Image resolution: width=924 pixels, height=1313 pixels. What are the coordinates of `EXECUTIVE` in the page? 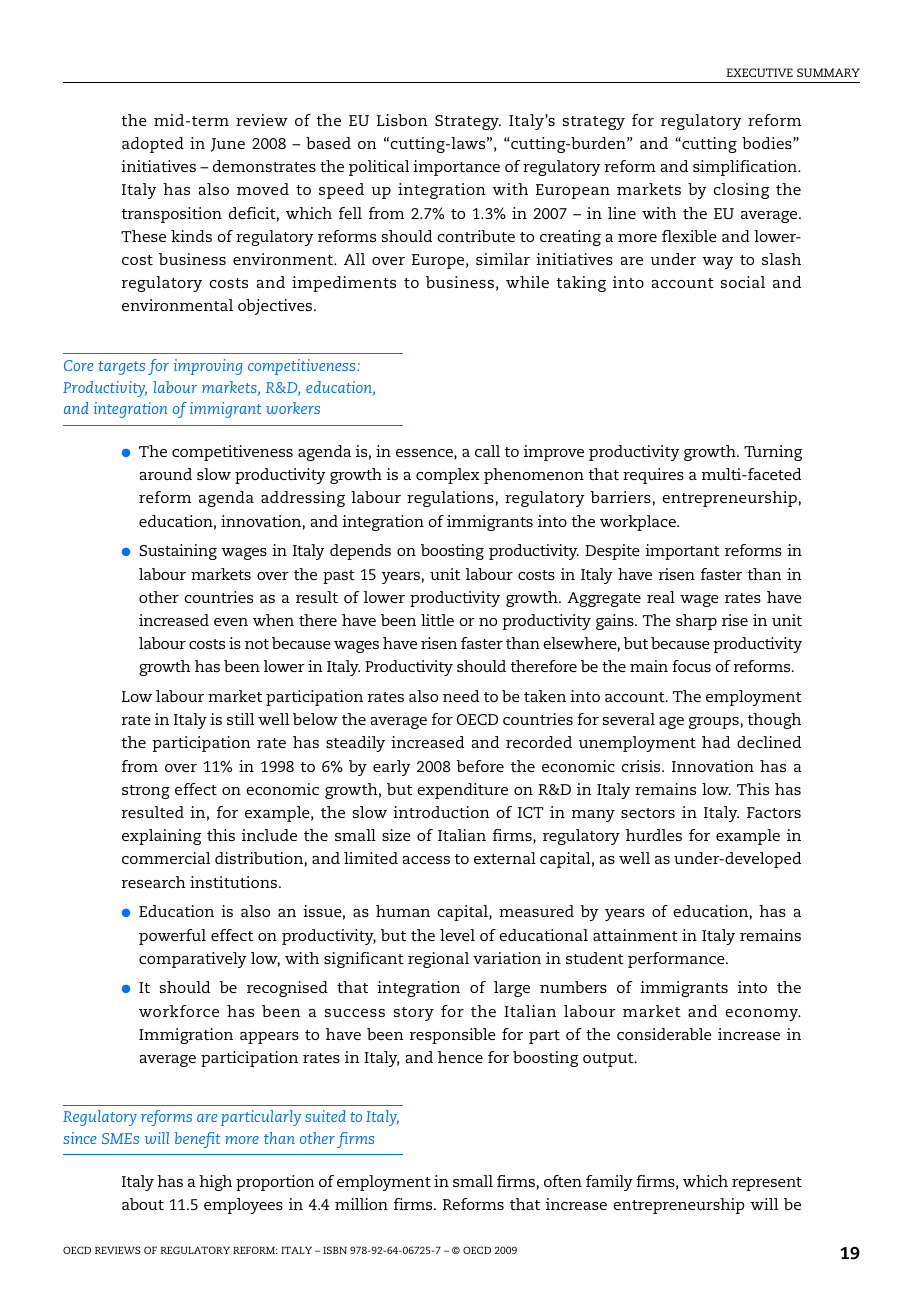 It's located at (760, 72).
